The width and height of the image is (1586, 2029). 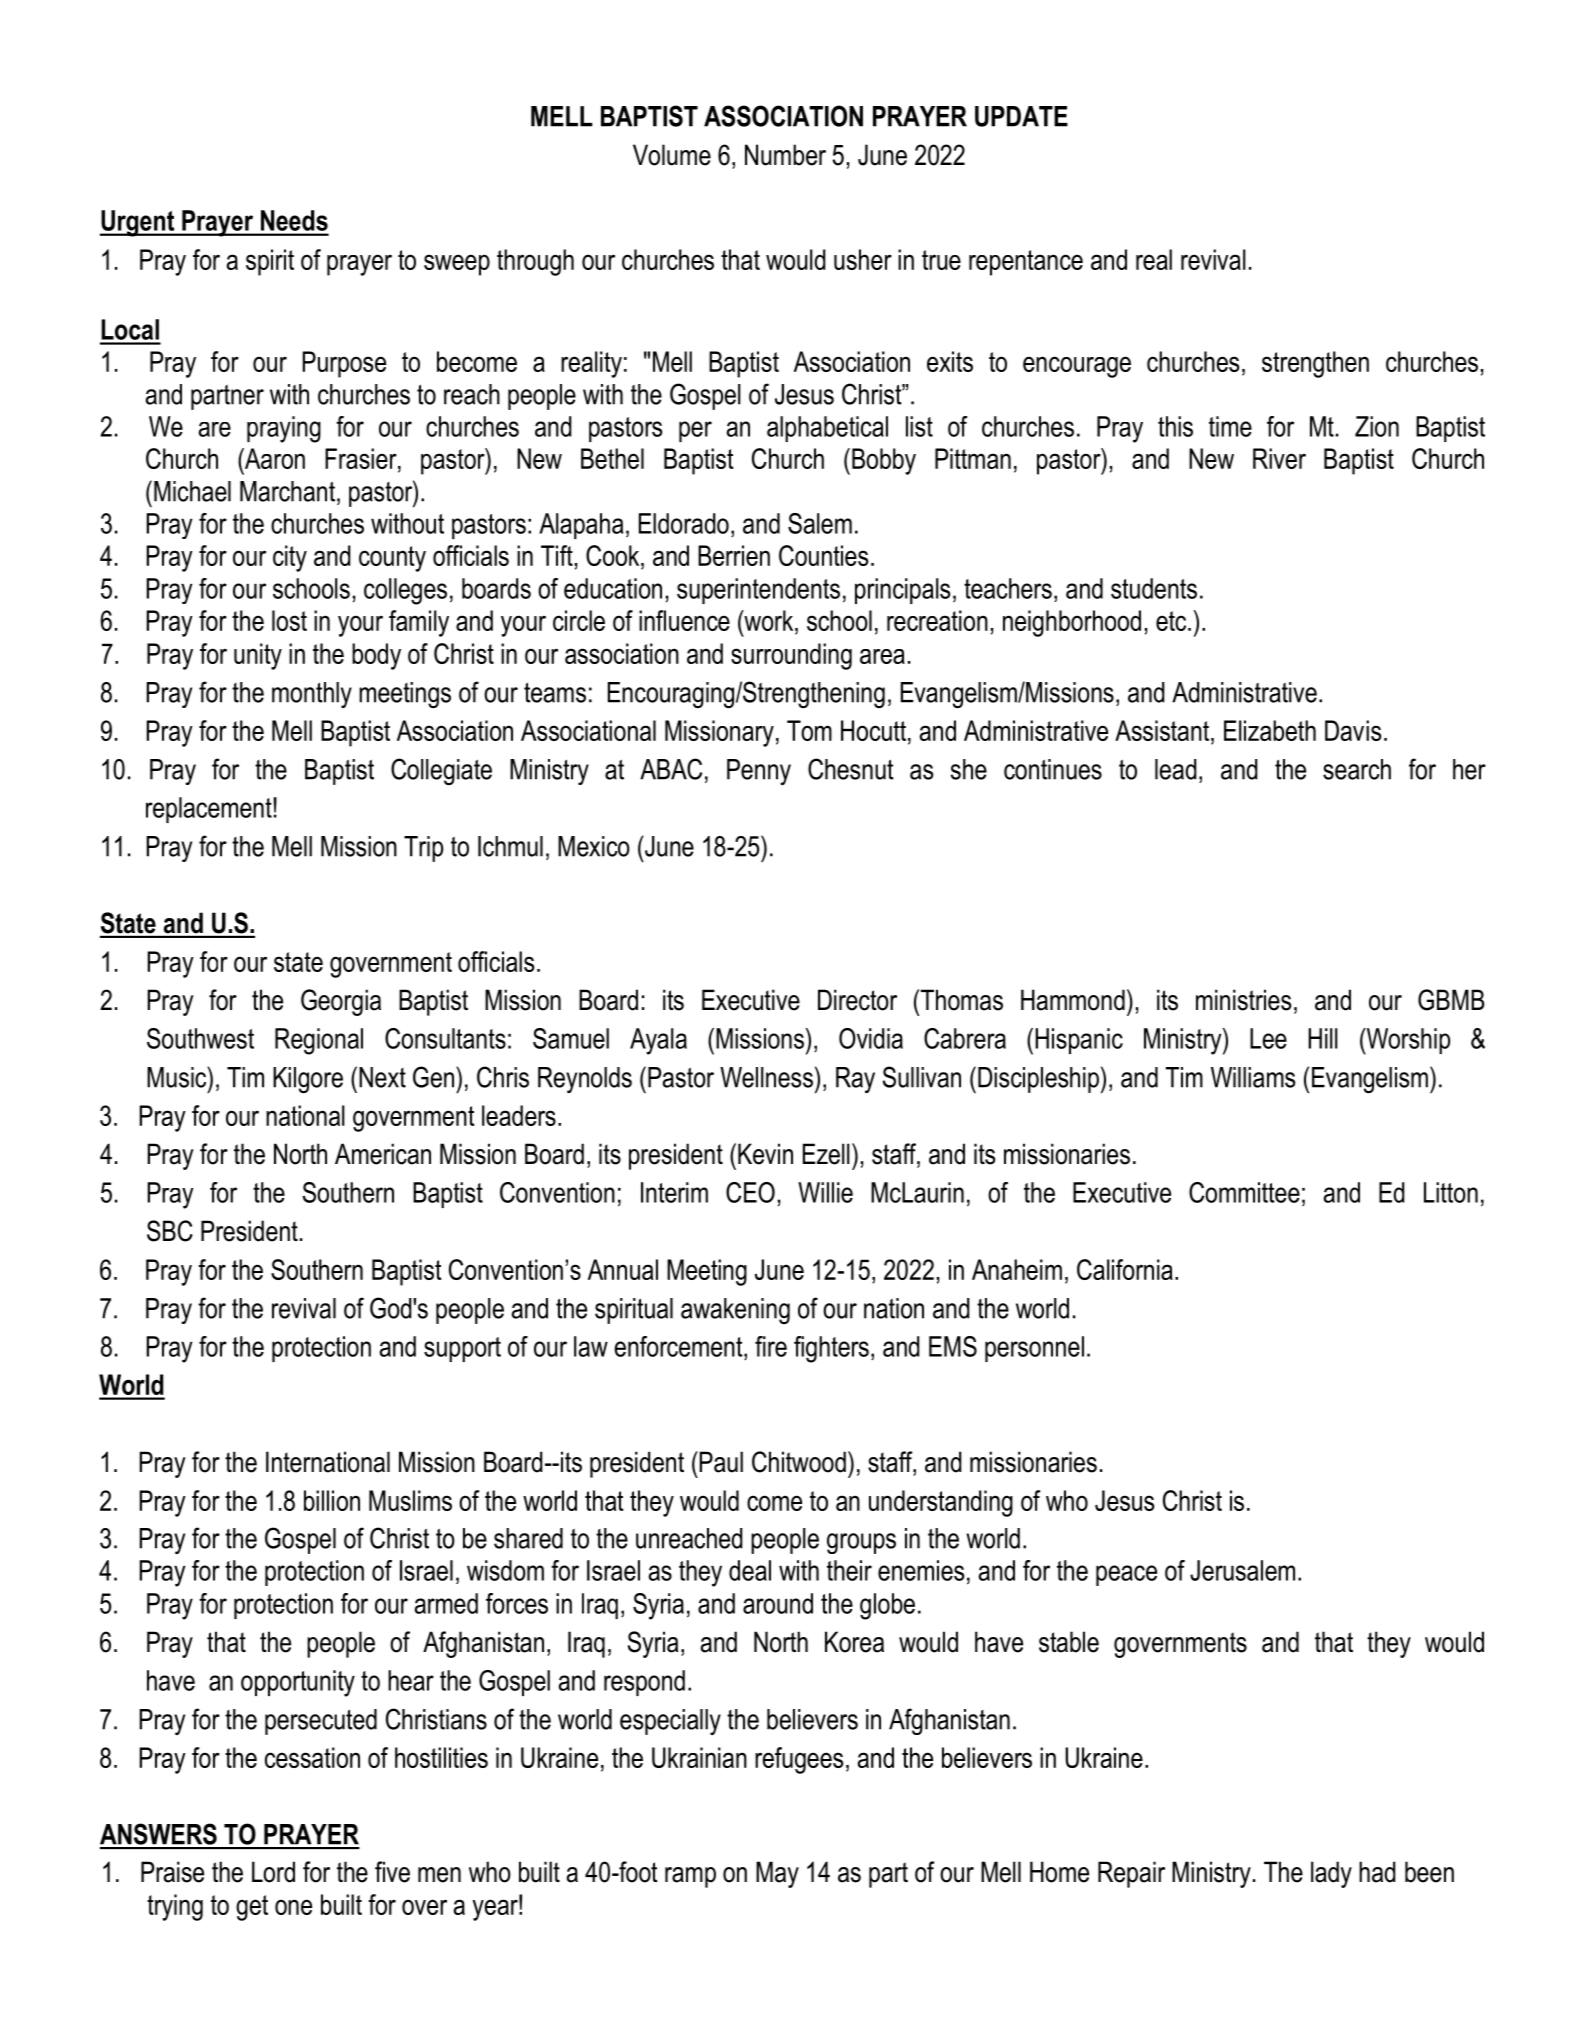 What do you see at coordinates (273, 1872) in the image?
I see `Lord` at bounding box center [273, 1872].
